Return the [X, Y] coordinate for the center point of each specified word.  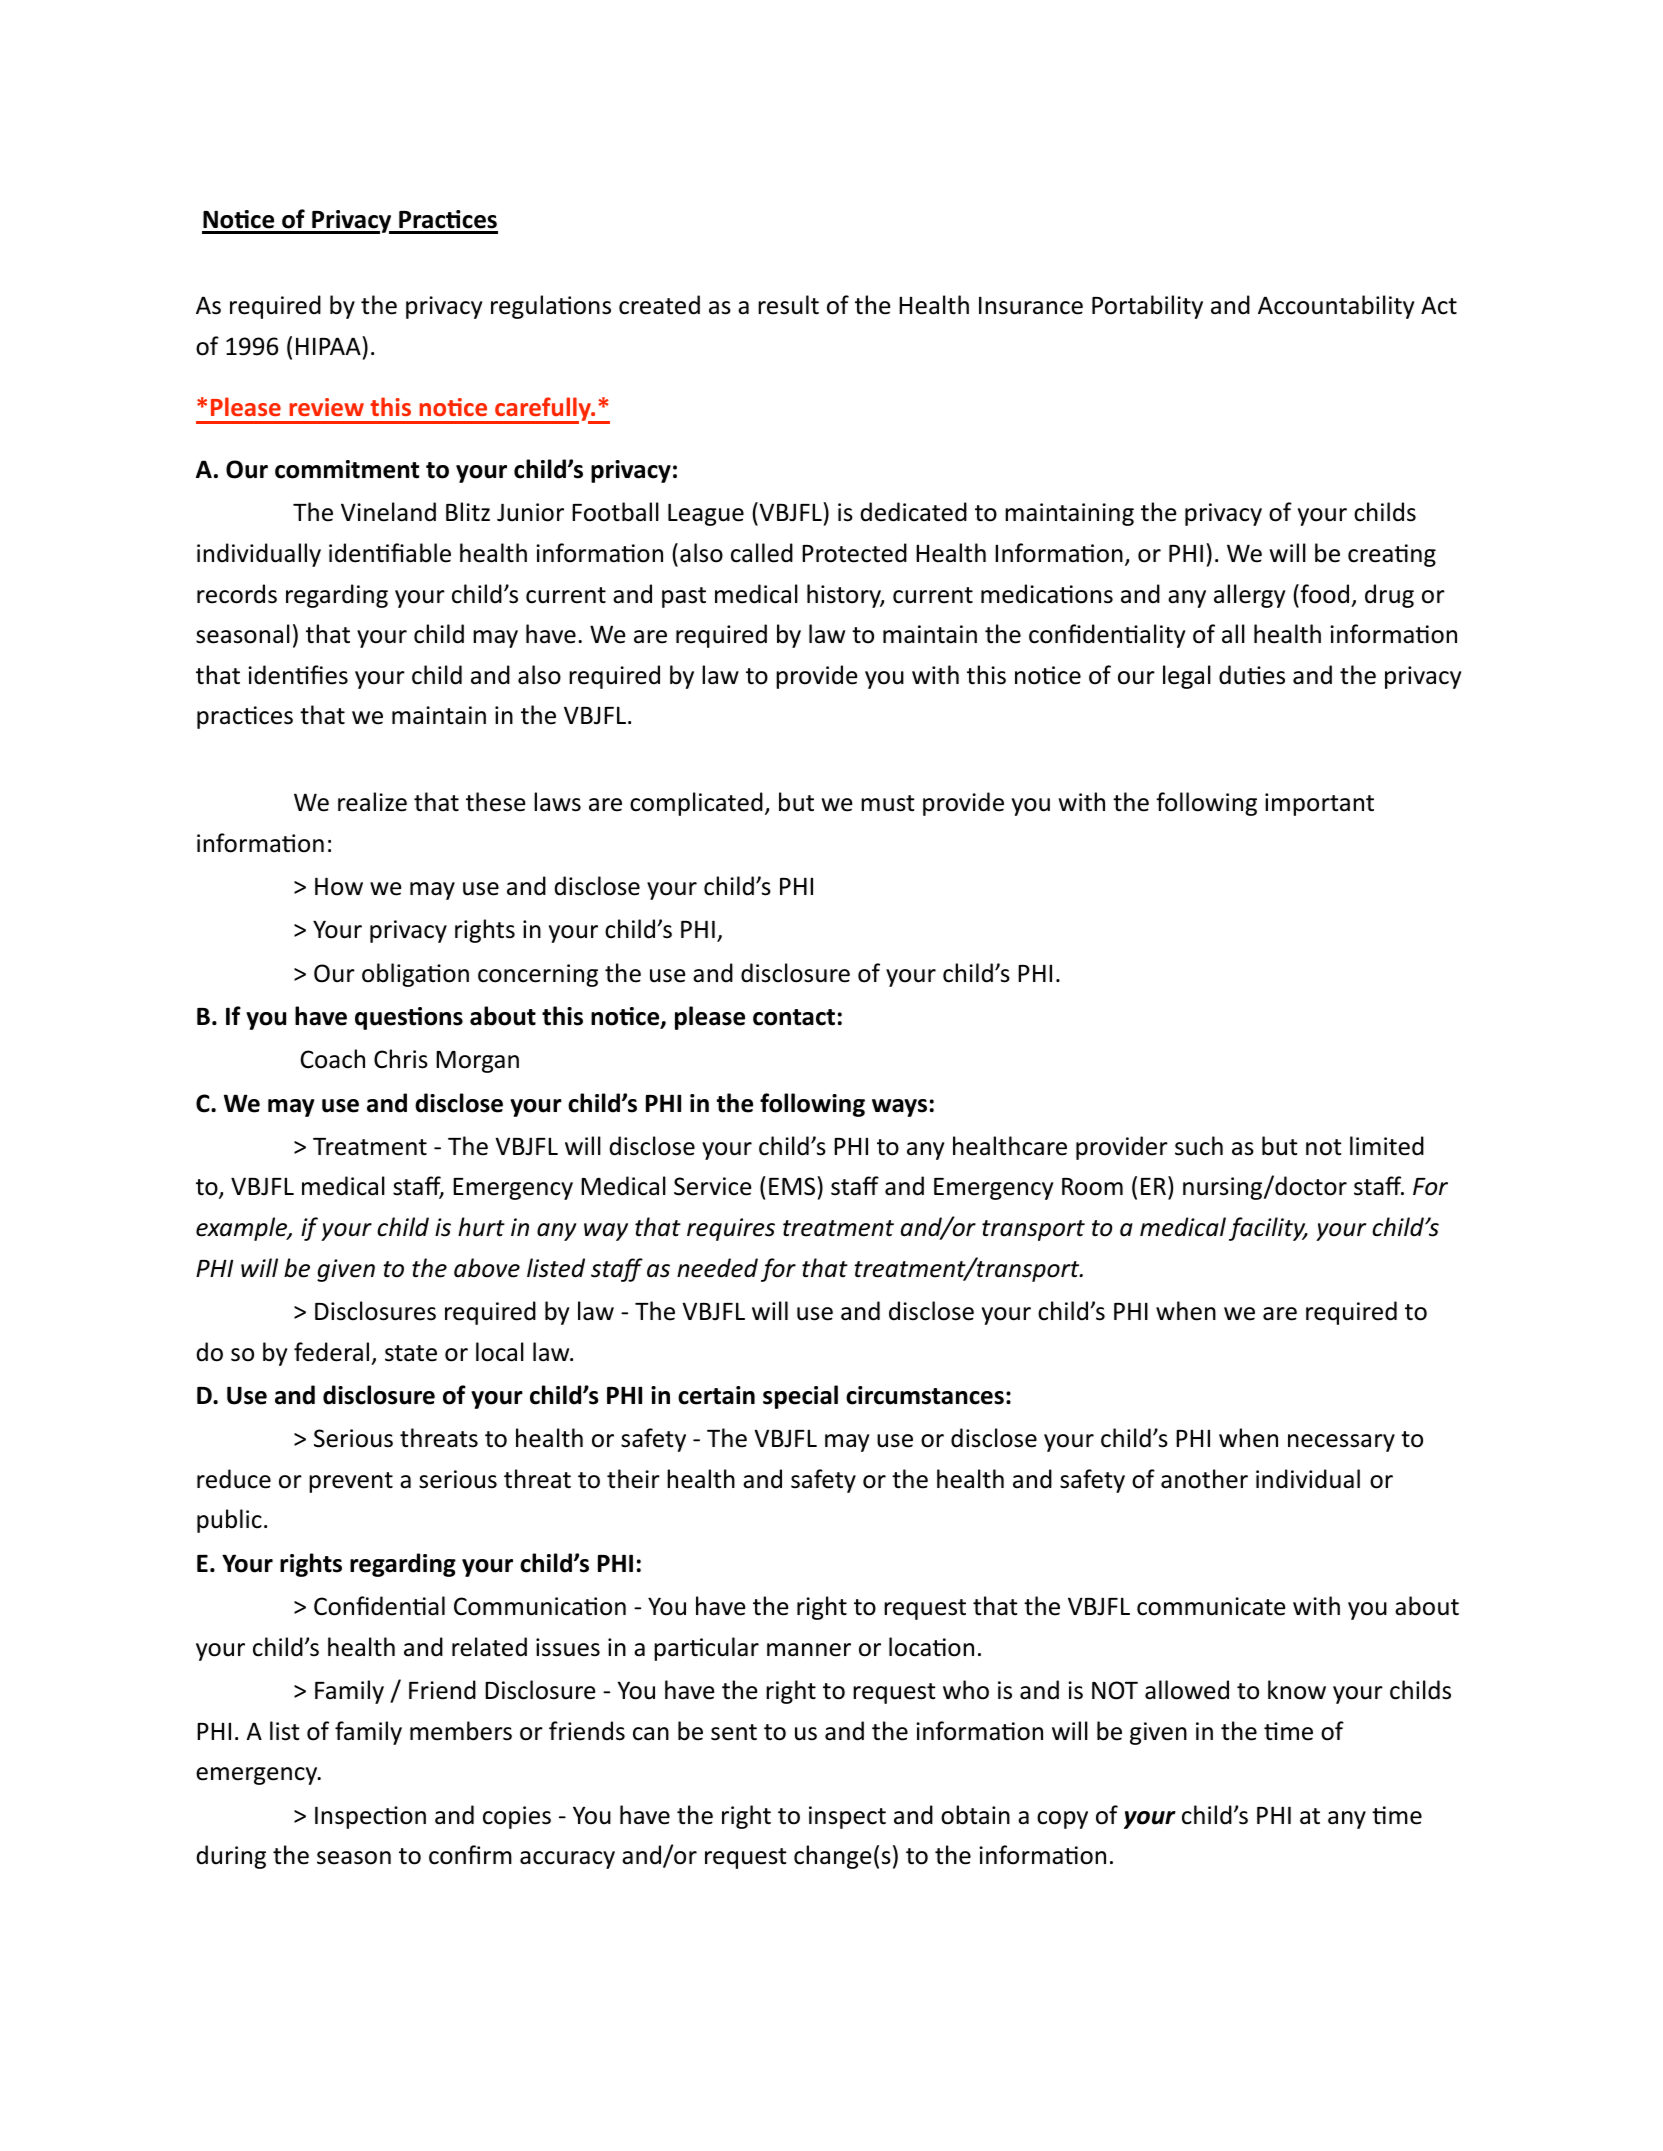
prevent [351, 1482]
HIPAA [329, 345]
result [788, 305]
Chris [401, 1059]
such [1199, 1146]
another [1204, 1479]
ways [899, 1108]
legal [1187, 677]
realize [372, 802]
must [887, 803]
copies [517, 1817]
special [800, 1397]
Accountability [1336, 307]
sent [734, 1732]
